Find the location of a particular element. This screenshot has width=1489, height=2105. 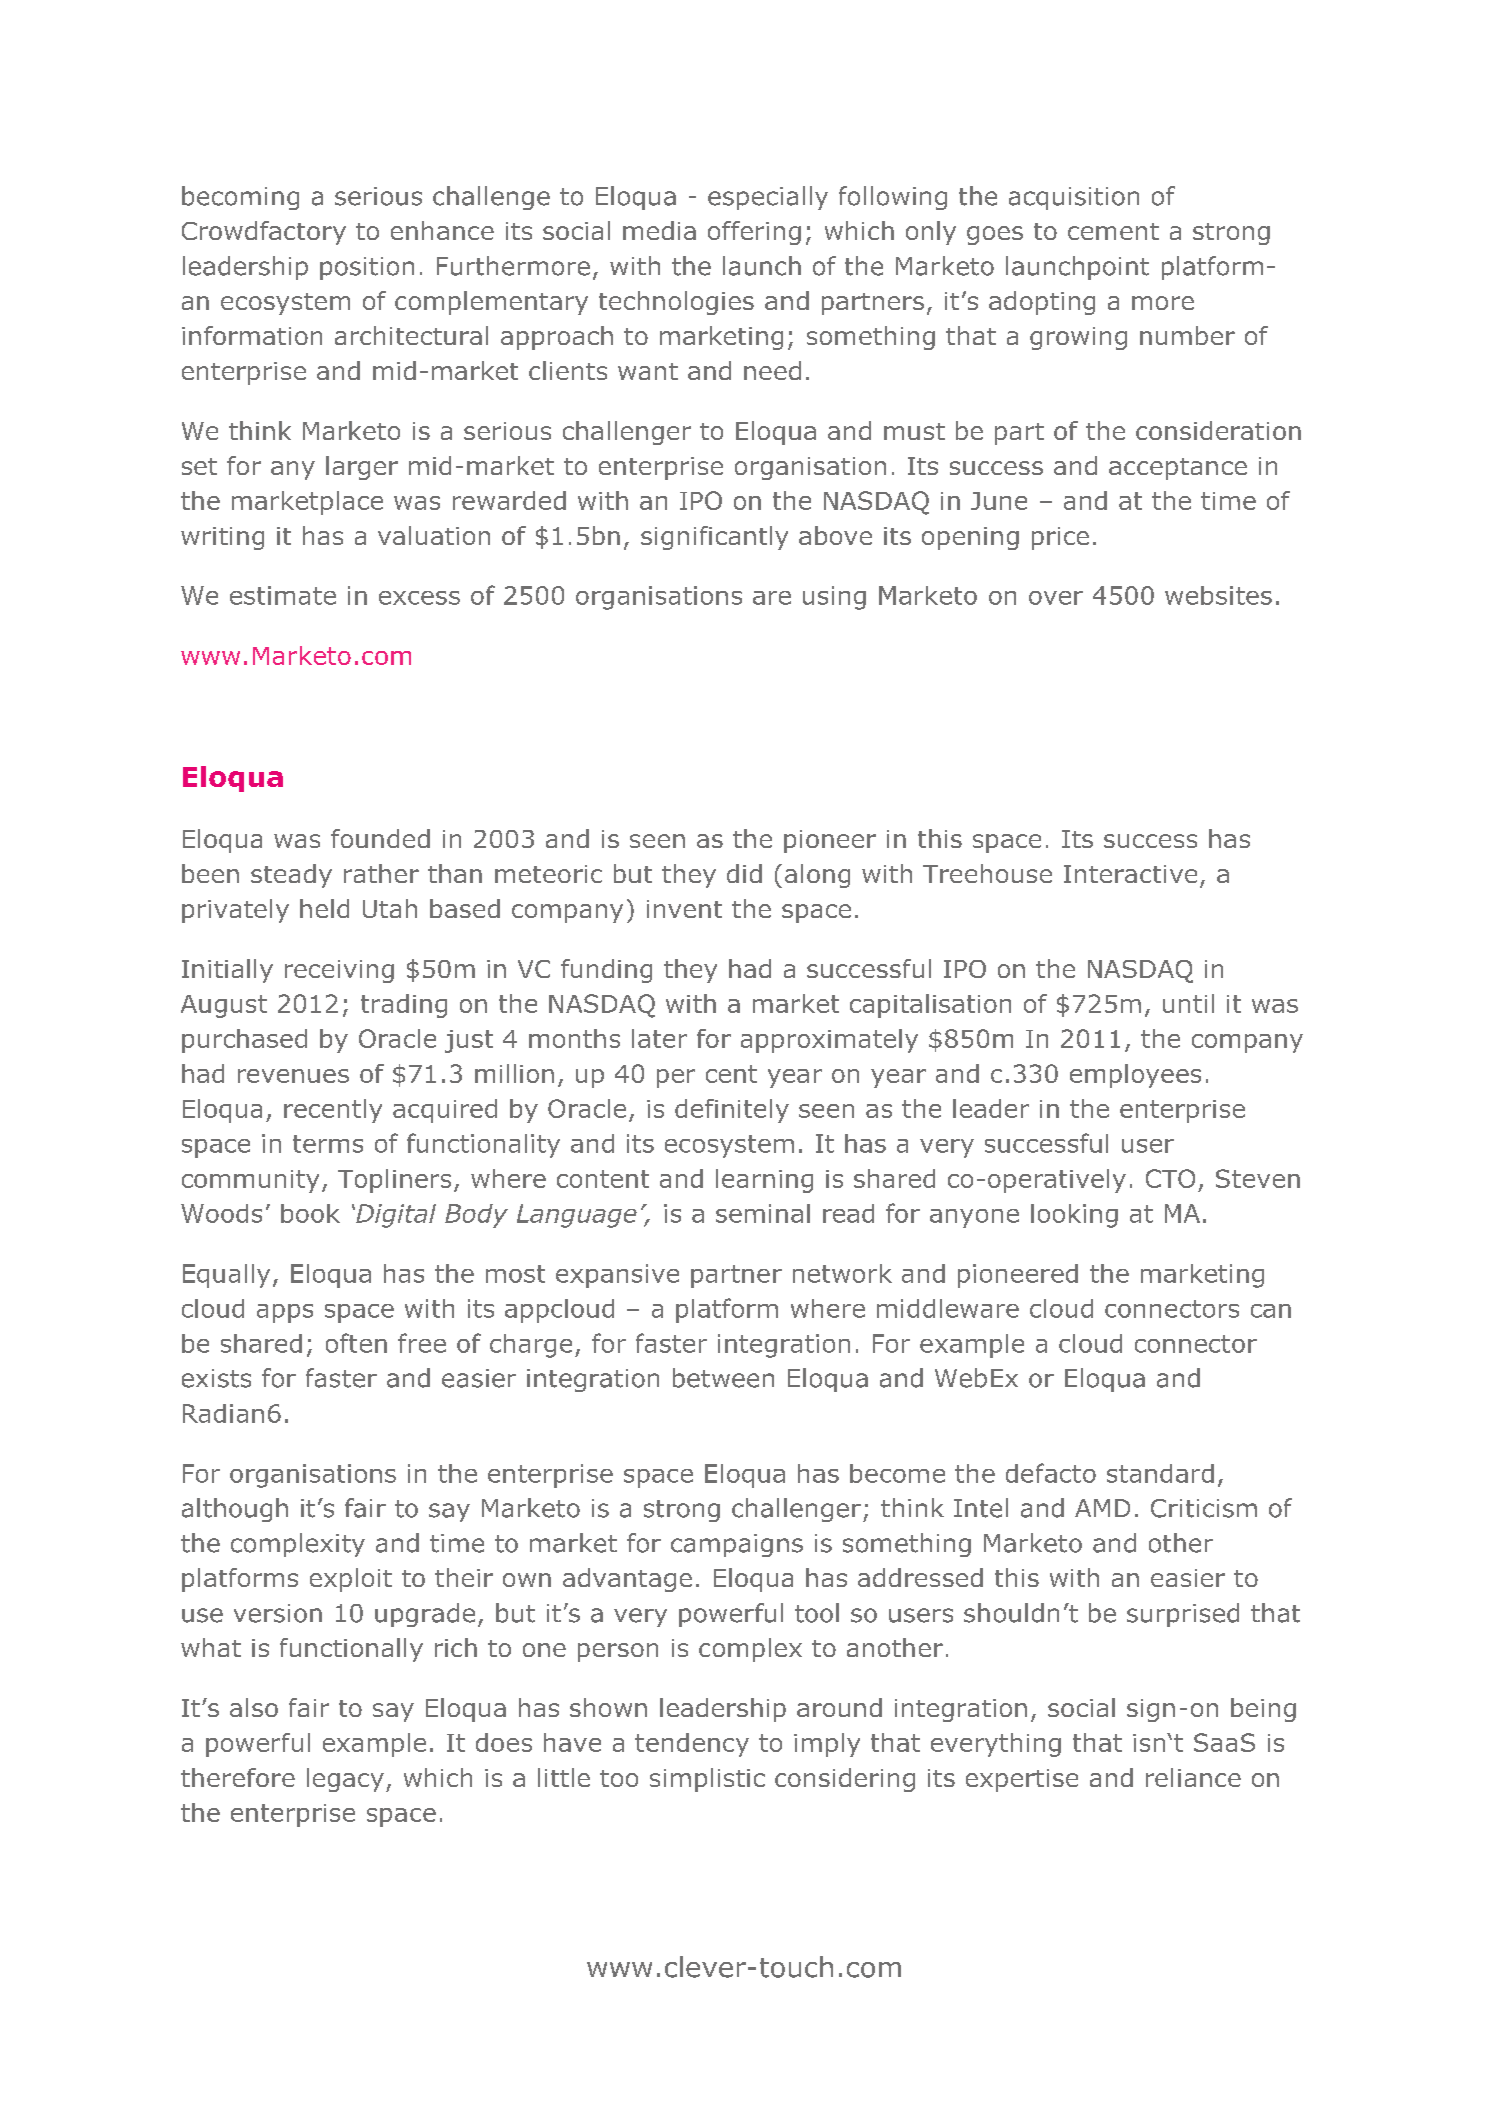

legacy is located at coordinates (345, 1780).
